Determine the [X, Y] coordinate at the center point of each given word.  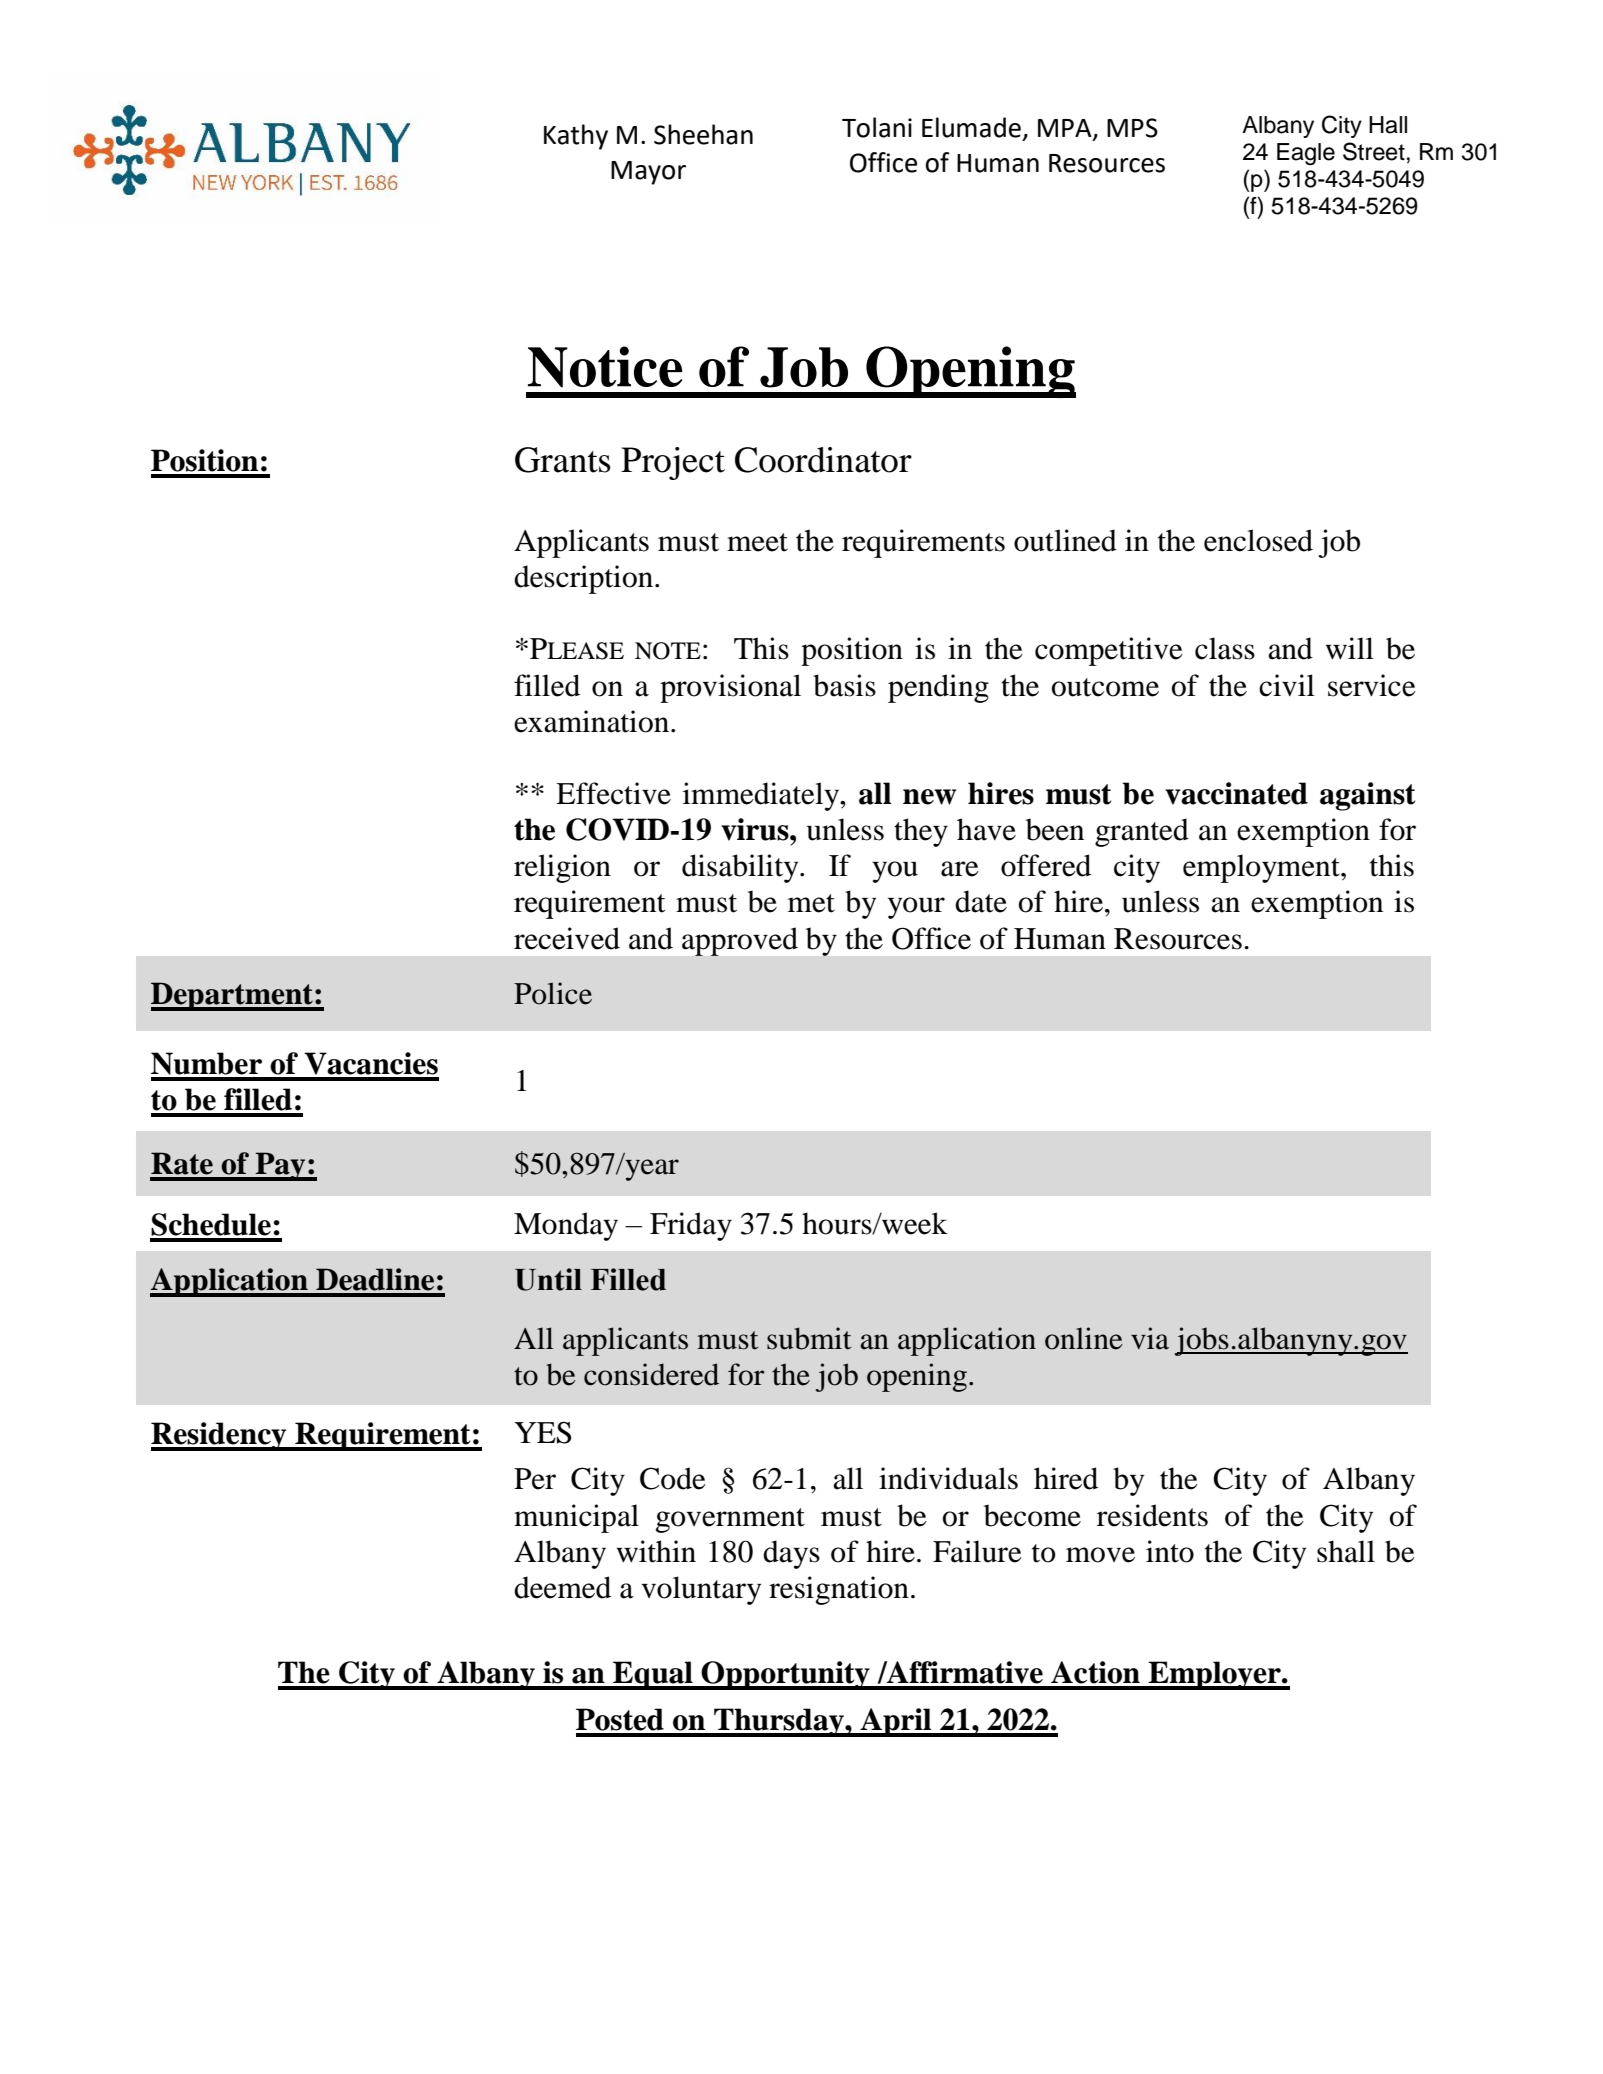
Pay [281, 1166]
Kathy [576, 137]
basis [844, 685]
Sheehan [703, 134]
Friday [691, 1226]
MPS [1132, 128]
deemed [562, 1587]
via [1150, 1338]
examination [593, 721]
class [1225, 648]
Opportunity [786, 1675]
